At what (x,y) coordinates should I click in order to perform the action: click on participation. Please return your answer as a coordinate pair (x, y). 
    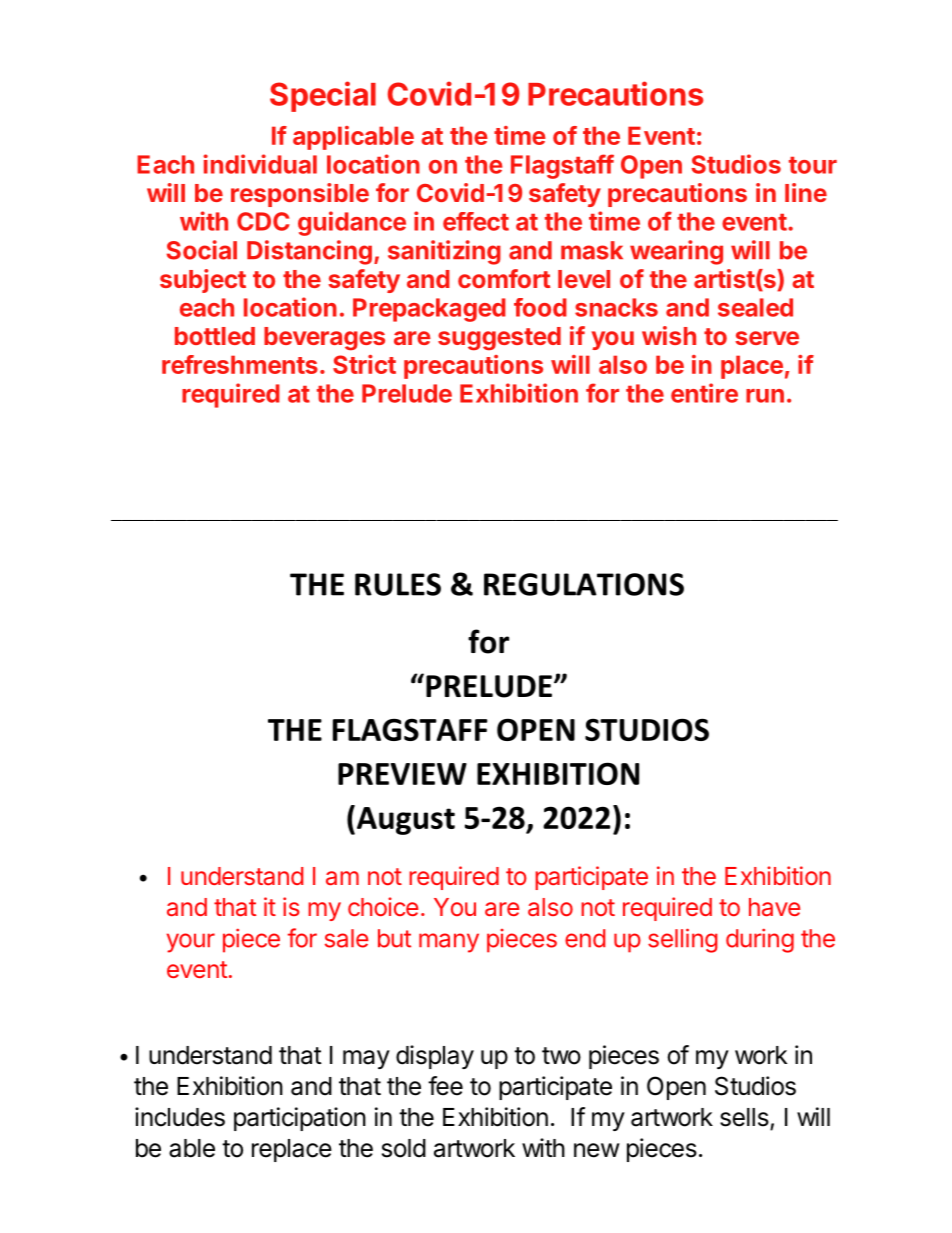
    Looking at the image, I should click on (300, 1119).
